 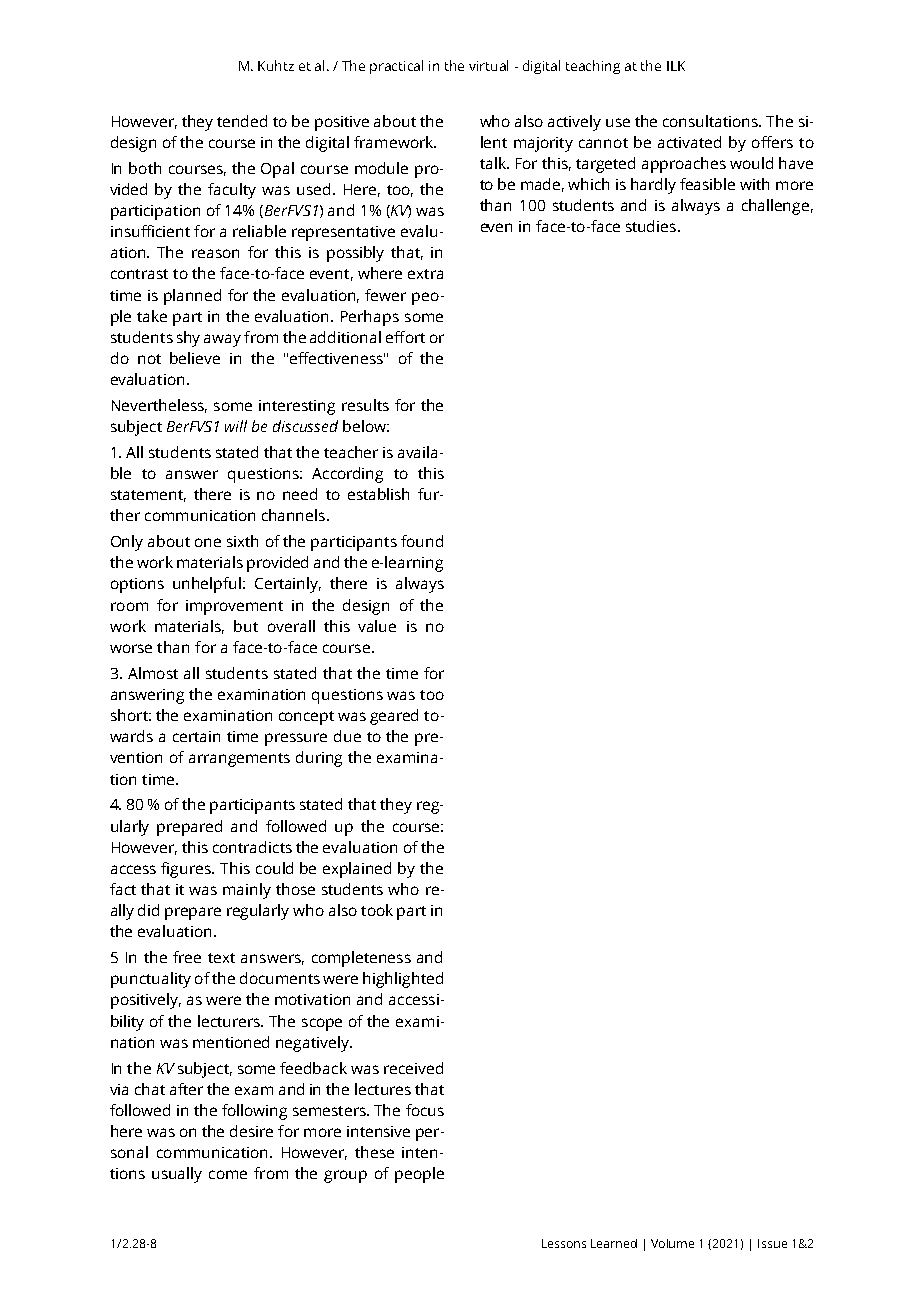 I want to click on tended, so click(x=242, y=121).
